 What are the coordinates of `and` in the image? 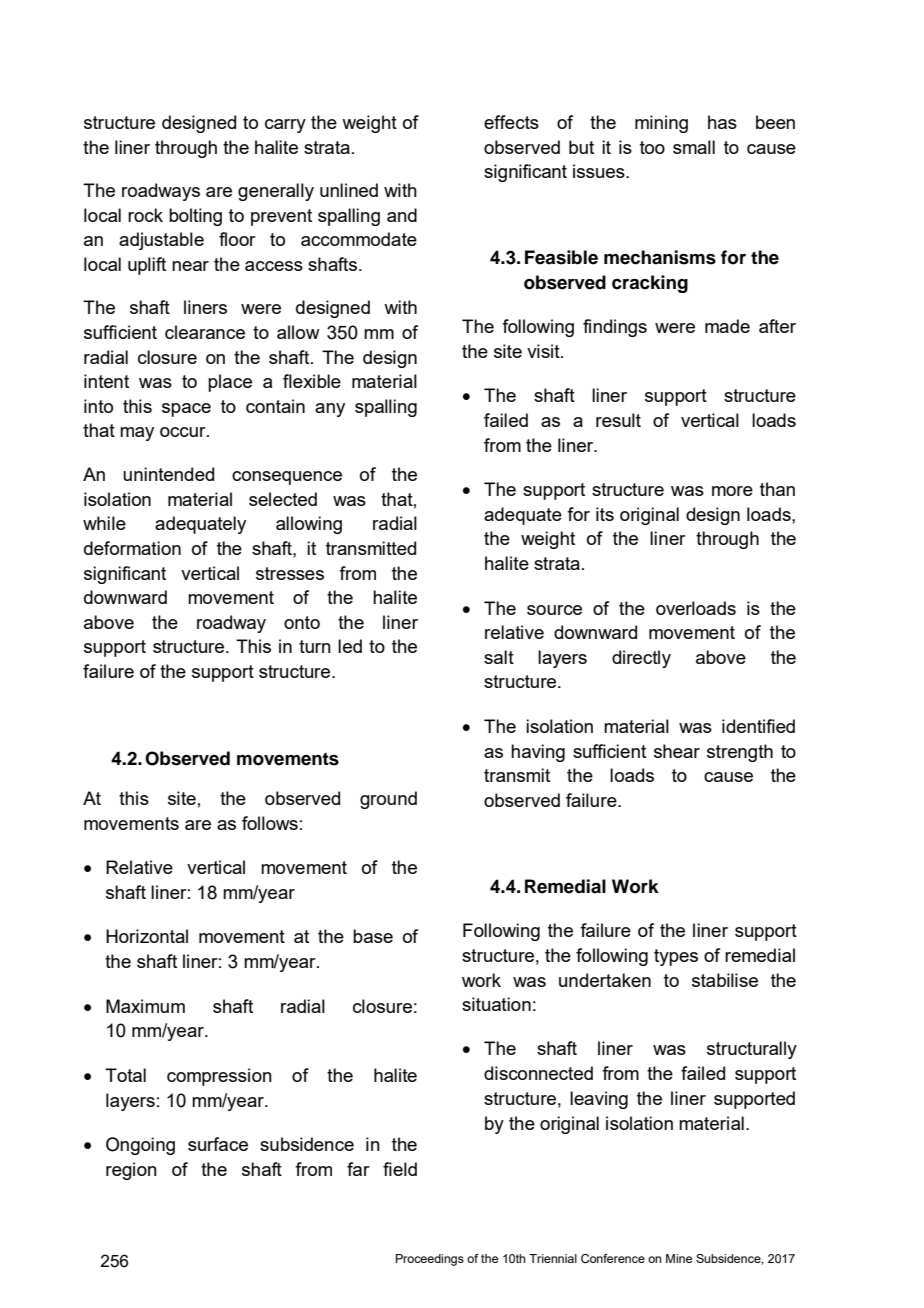 It's located at (402, 215).
